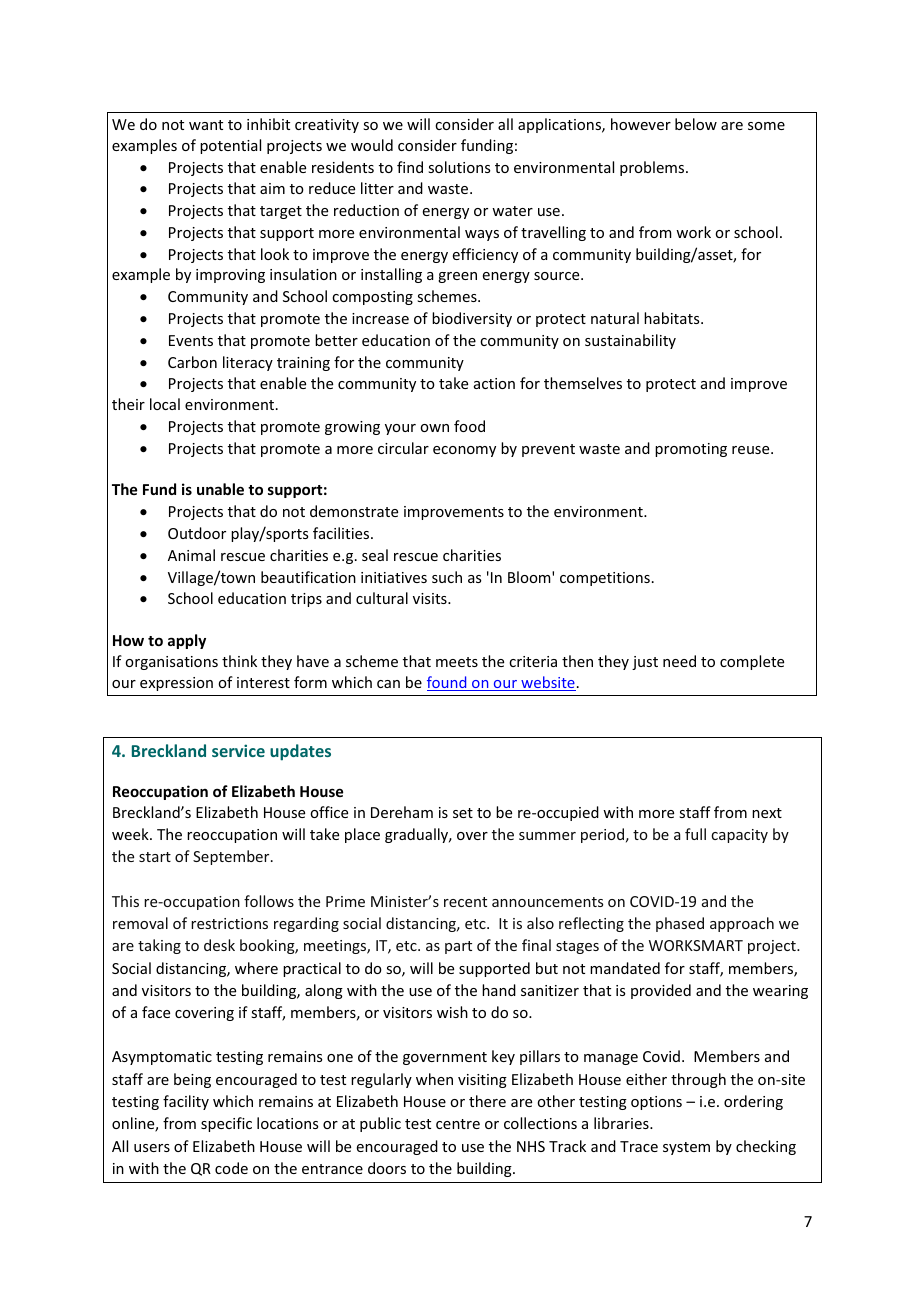  What do you see at coordinates (696, 124) in the image?
I see `below` at bounding box center [696, 124].
